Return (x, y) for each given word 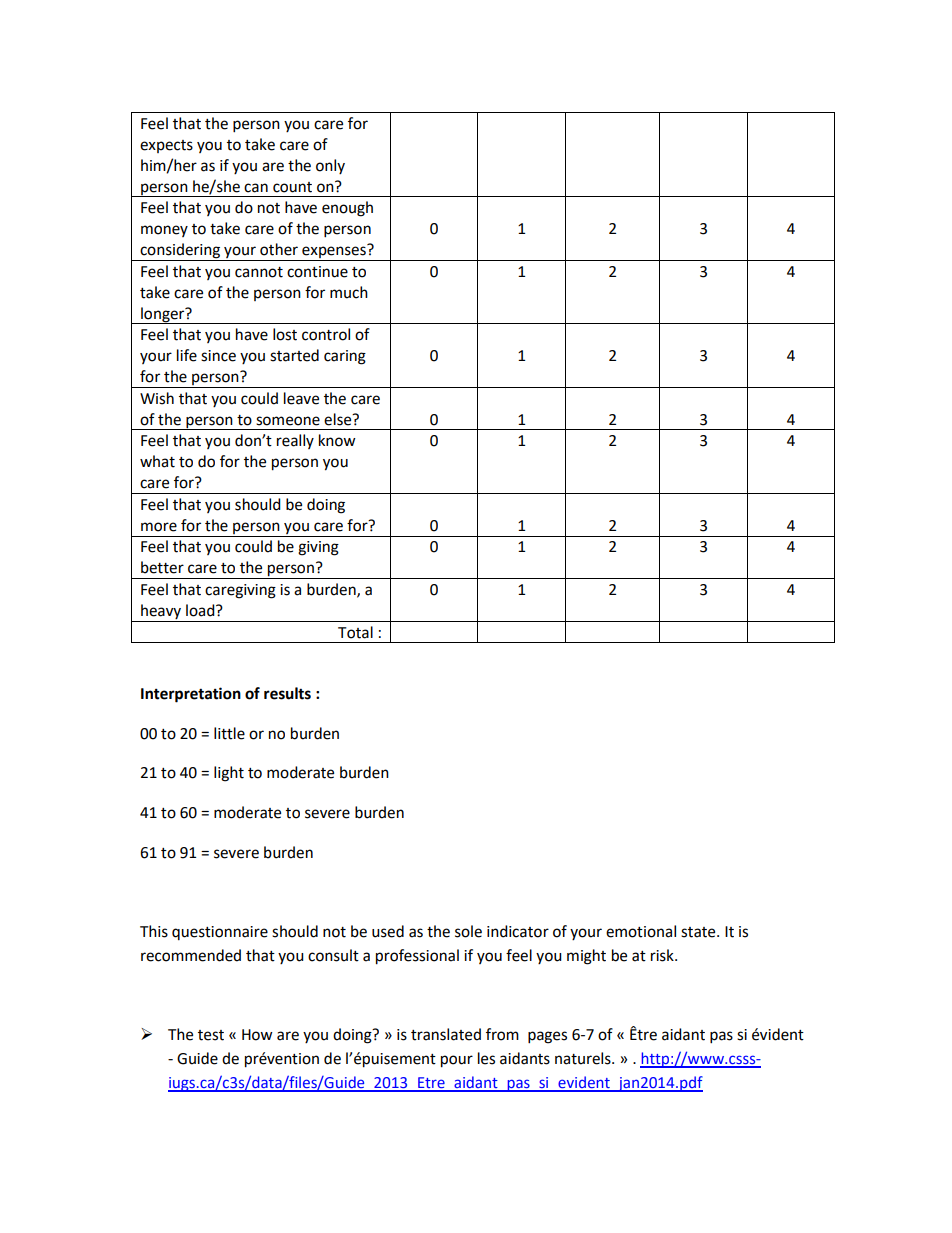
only (330, 166)
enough (347, 209)
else (339, 419)
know (337, 440)
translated (446, 1034)
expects (166, 146)
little (229, 733)
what (157, 461)
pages (547, 1037)
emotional (641, 931)
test (211, 1035)
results (287, 693)
